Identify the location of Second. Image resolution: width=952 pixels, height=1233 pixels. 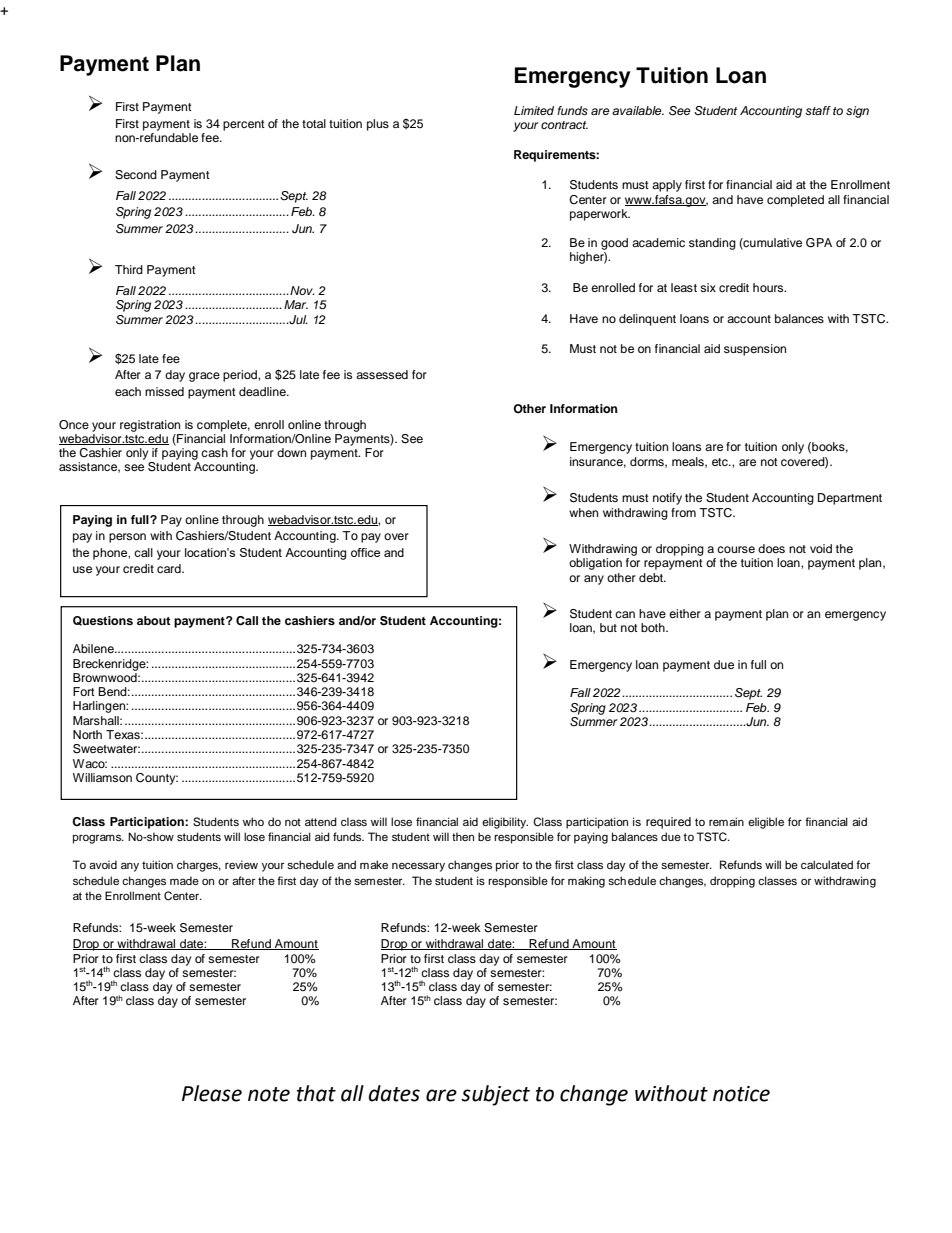
(136, 175).
